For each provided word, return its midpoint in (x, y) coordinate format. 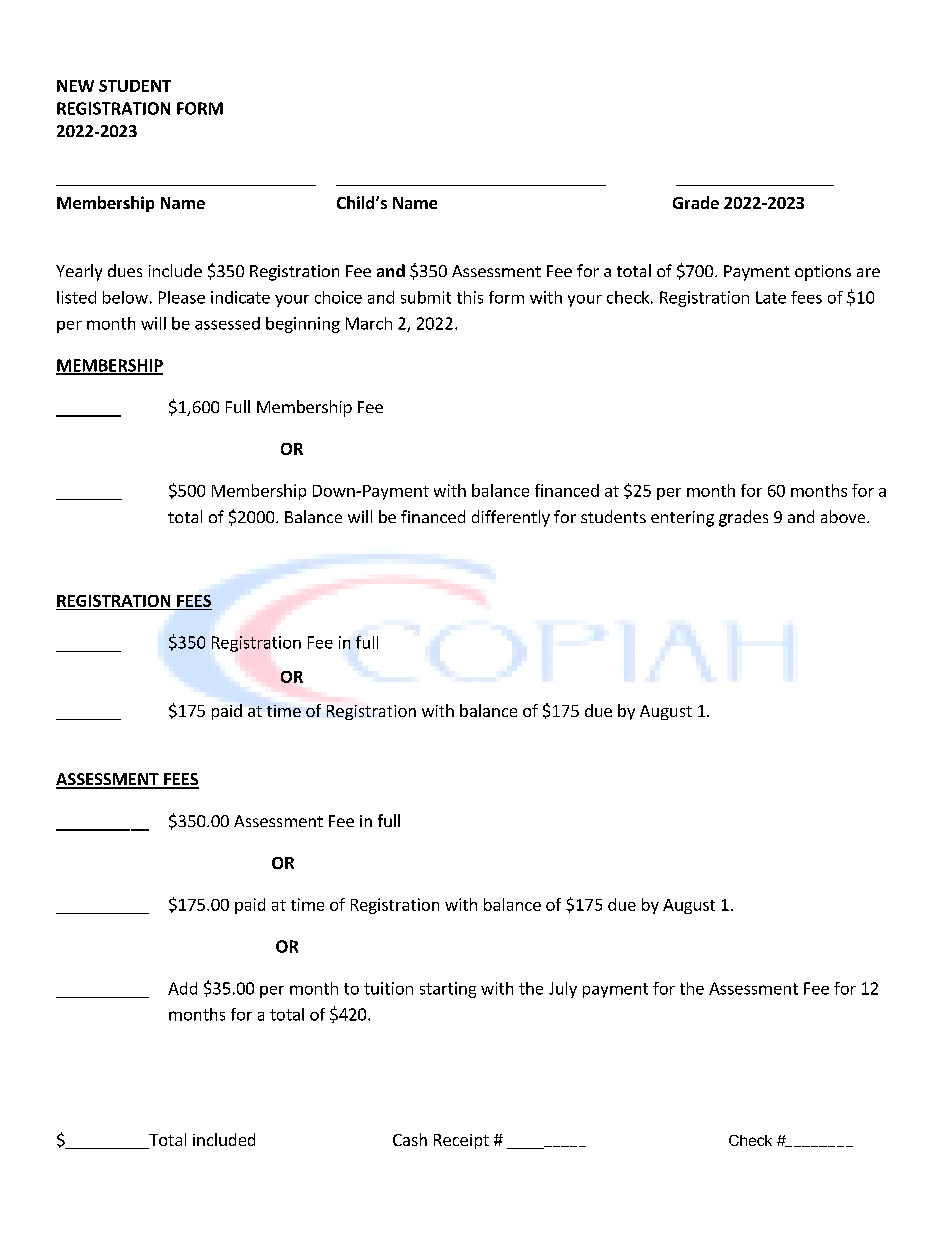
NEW (75, 86)
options (823, 273)
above (844, 516)
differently (511, 518)
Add (182, 988)
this (470, 297)
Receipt (461, 1141)
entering (682, 519)
